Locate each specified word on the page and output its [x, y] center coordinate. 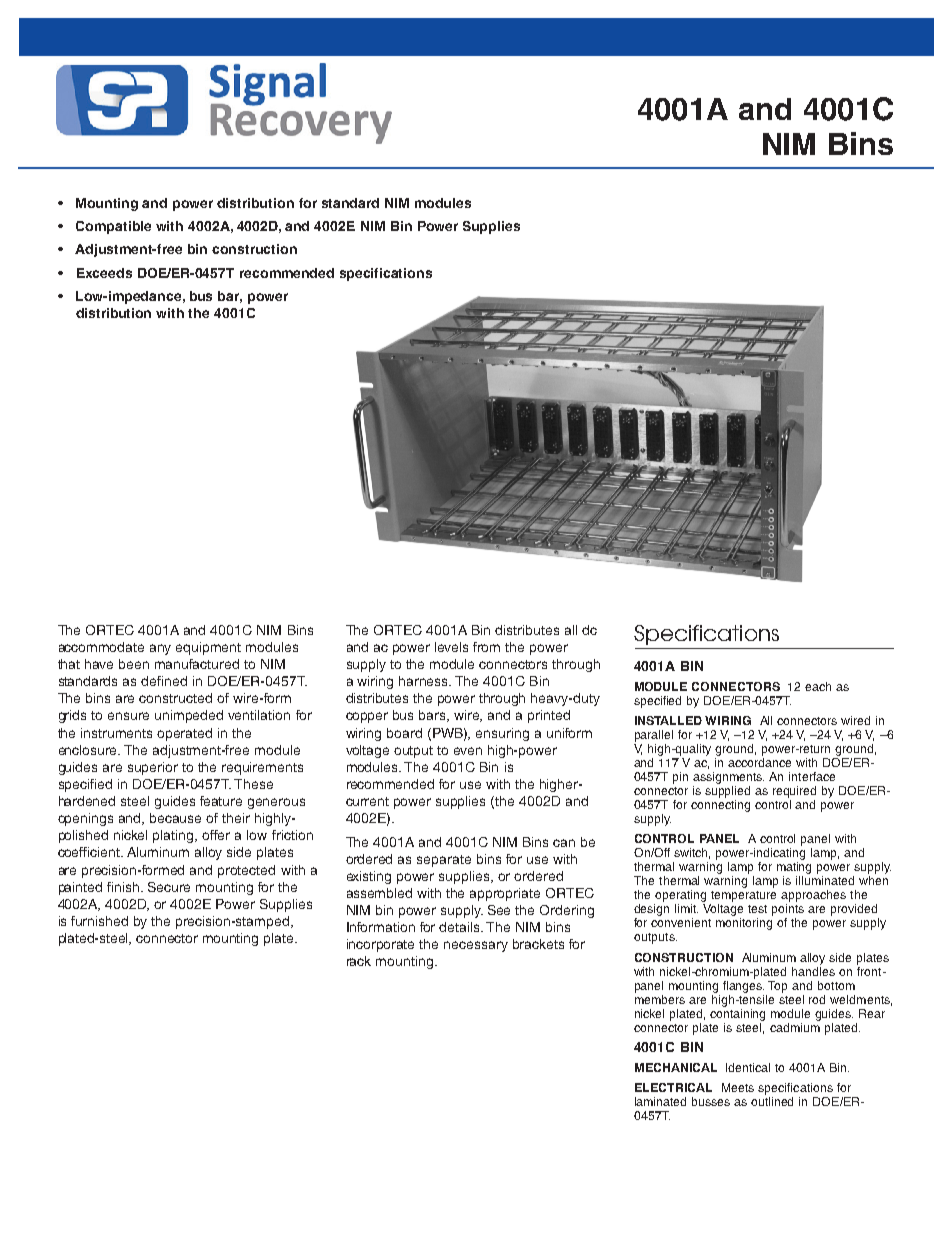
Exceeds [104, 273]
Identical [748, 1067]
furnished [99, 921]
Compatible [113, 227]
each [818, 686]
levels [451, 647]
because [175, 818]
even [468, 751]
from [486, 647]
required [794, 792]
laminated [660, 1101]
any [160, 649]
